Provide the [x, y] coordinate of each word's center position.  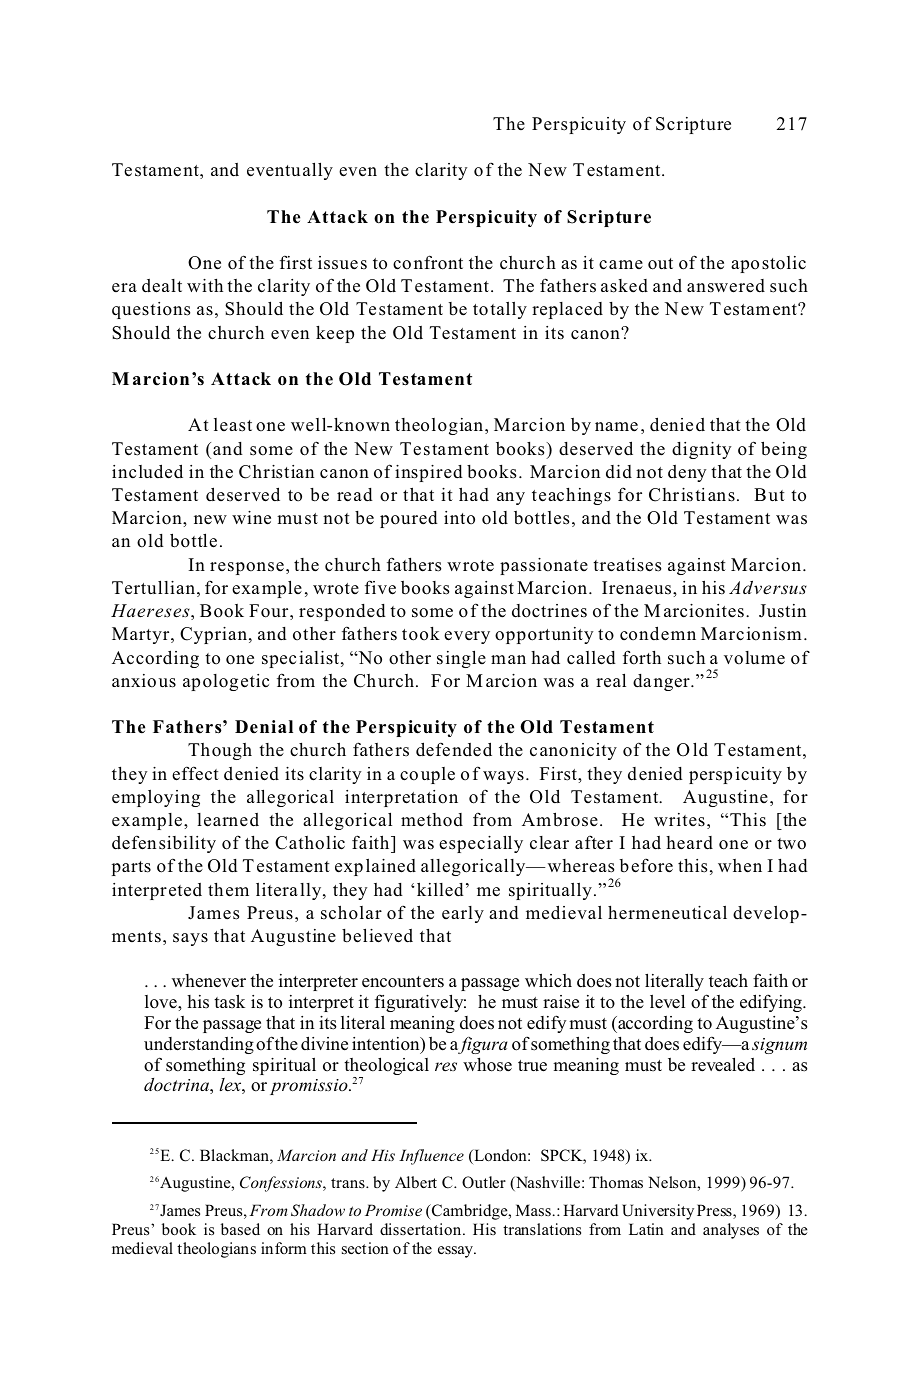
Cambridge [470, 1212]
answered [726, 286]
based [240, 1229]
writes [679, 820]
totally [500, 310]
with [205, 285]
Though [220, 751]
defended [454, 749]
